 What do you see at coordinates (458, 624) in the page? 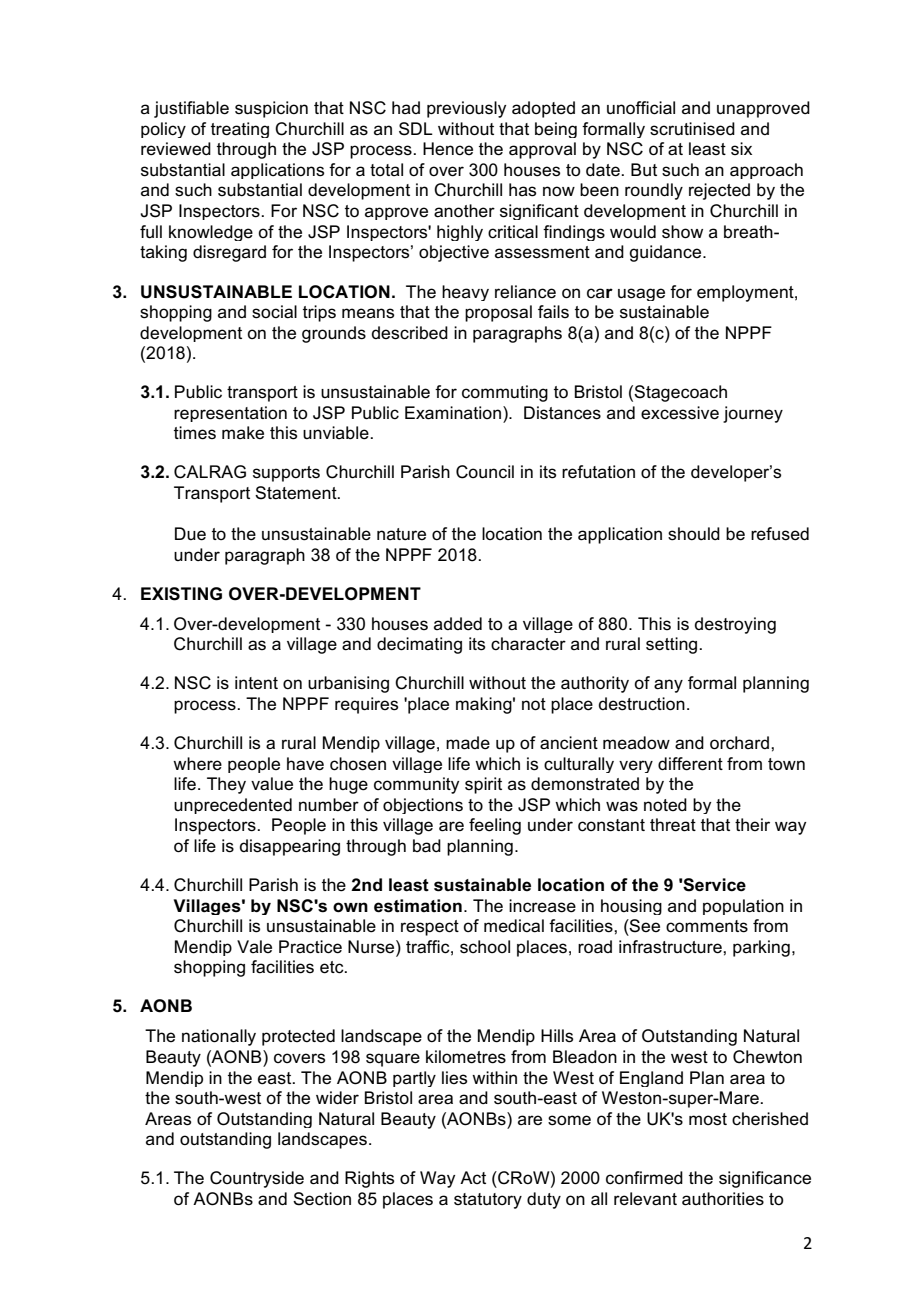
I see `added` at bounding box center [458, 624].
